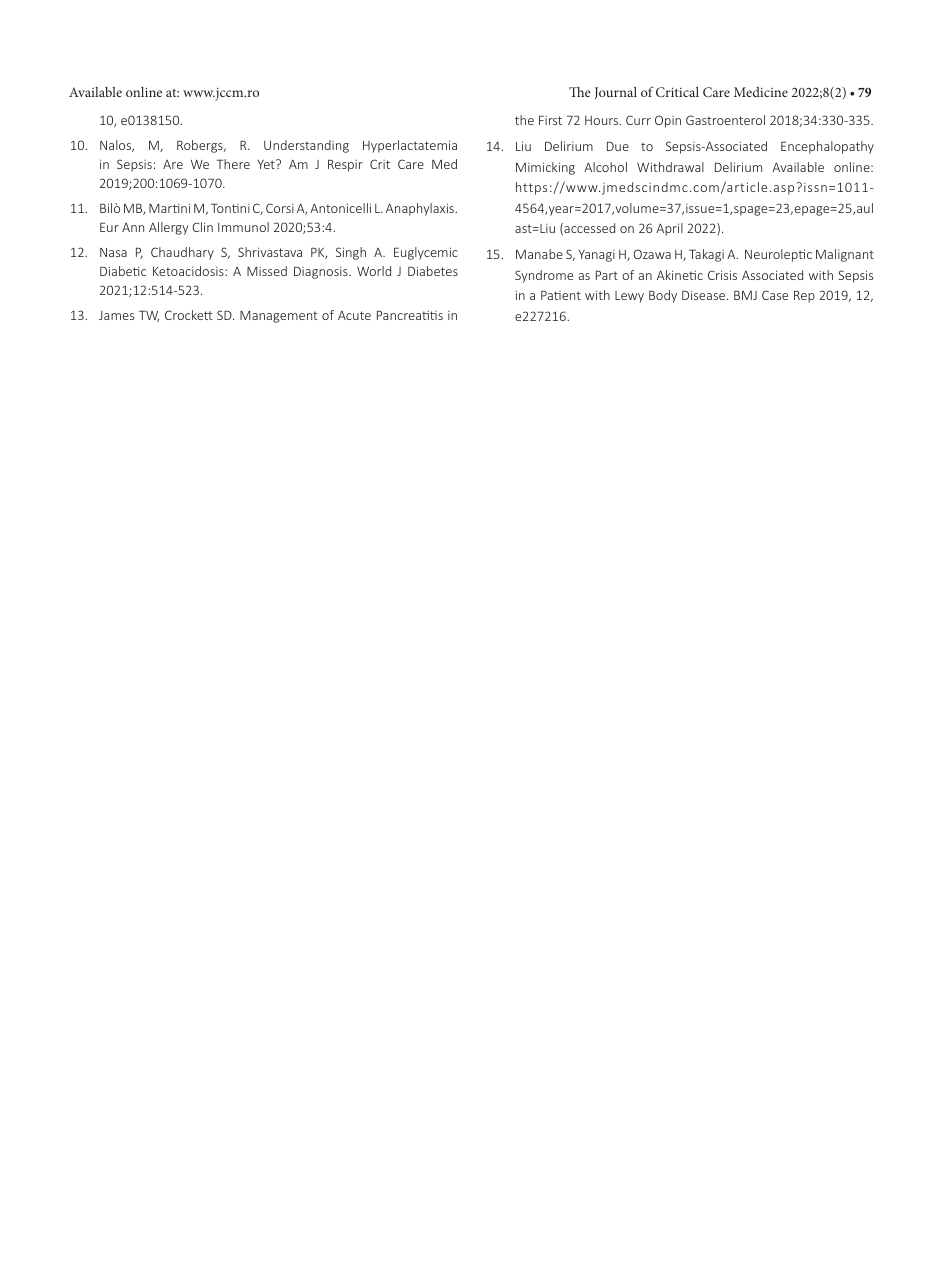 This screenshot has width=942, height=1288. What do you see at coordinates (169, 228) in the screenshot?
I see `Allergy` at bounding box center [169, 228].
